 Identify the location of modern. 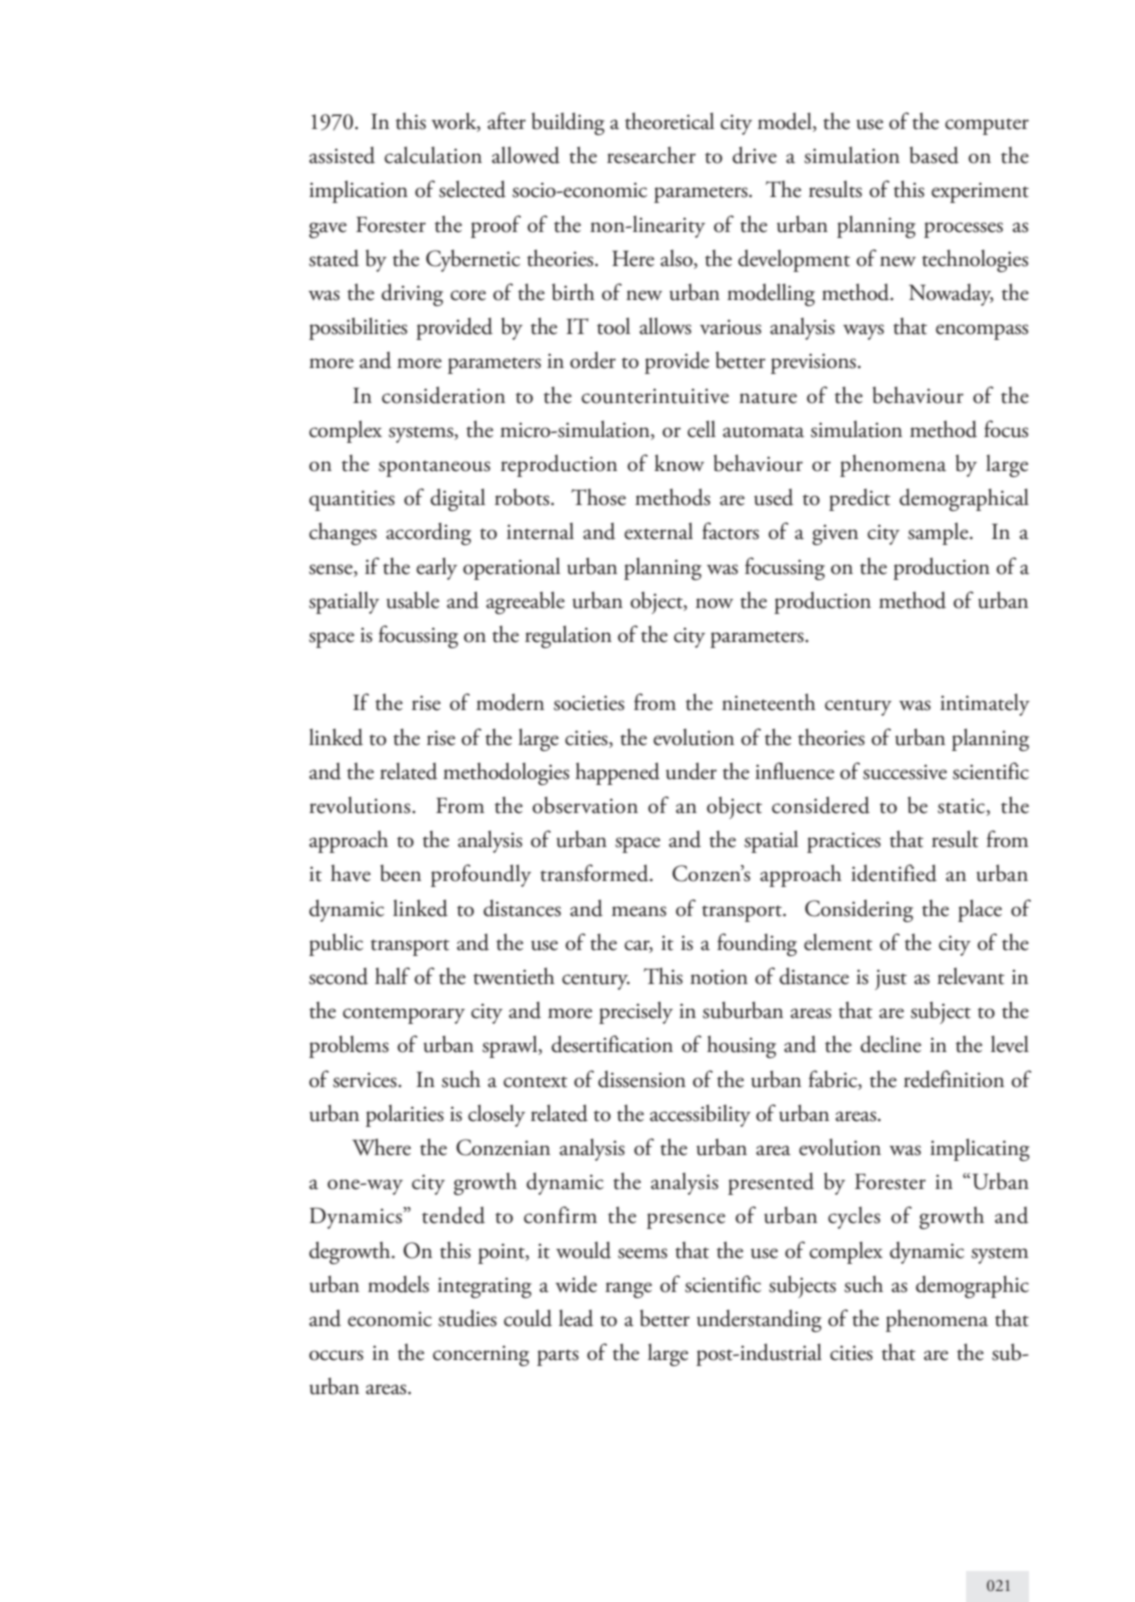
(510, 702).
